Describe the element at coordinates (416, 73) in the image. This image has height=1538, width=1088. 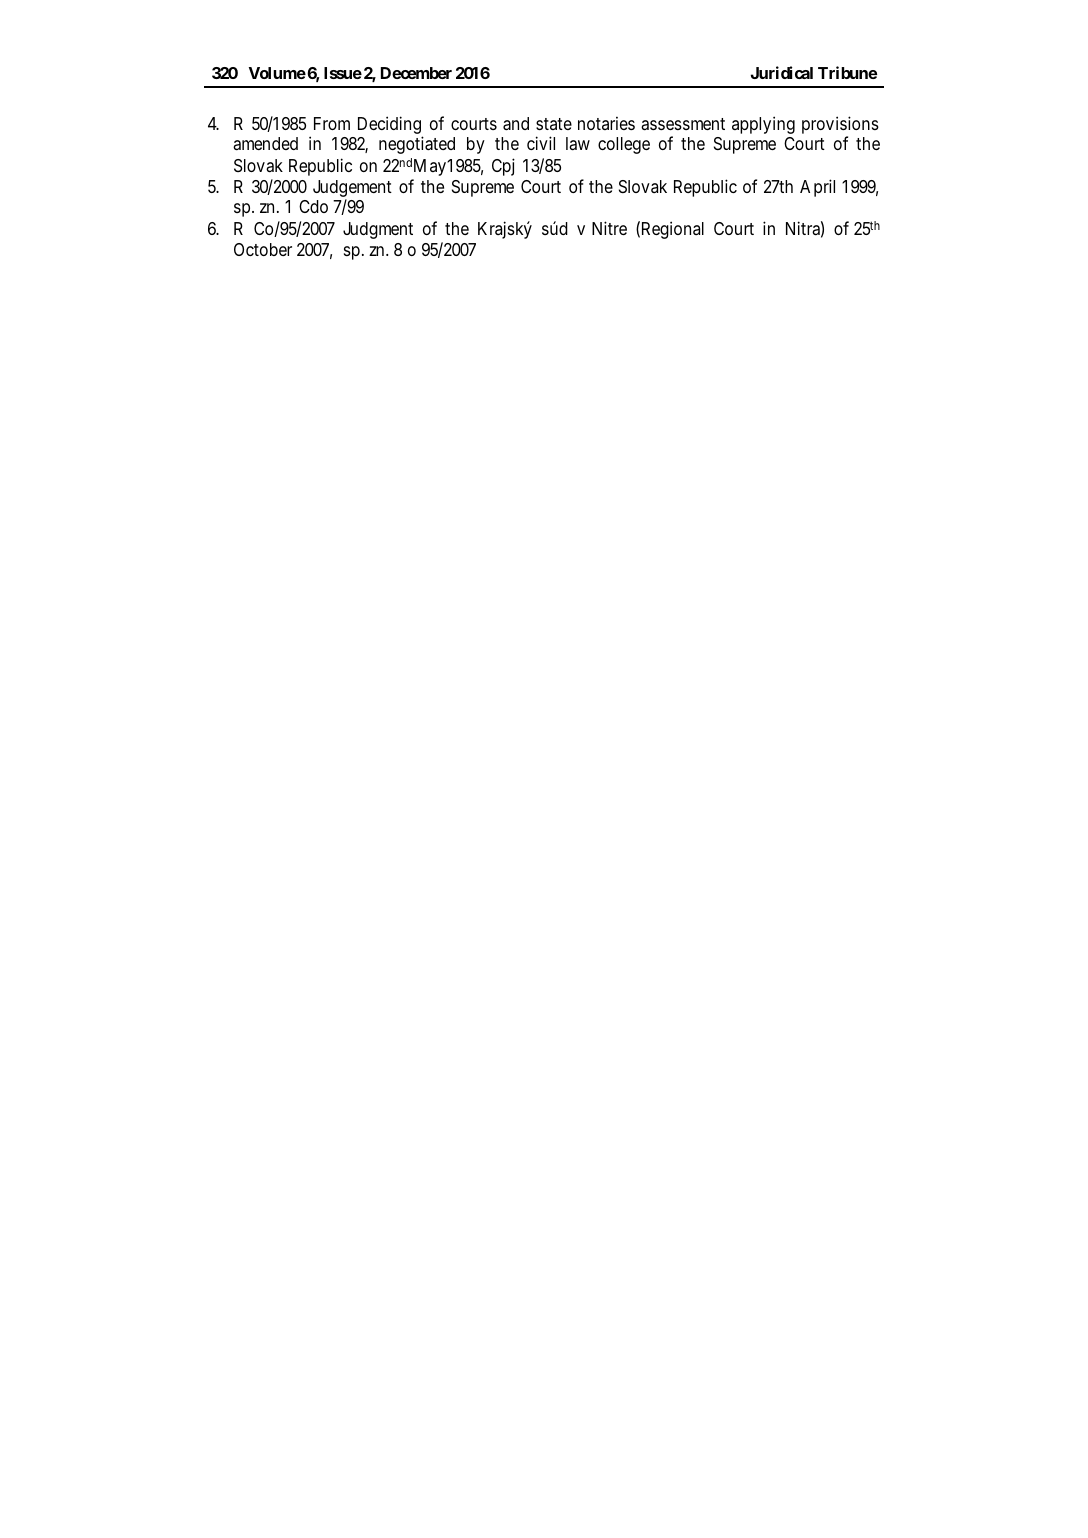
I see `December` at that location.
